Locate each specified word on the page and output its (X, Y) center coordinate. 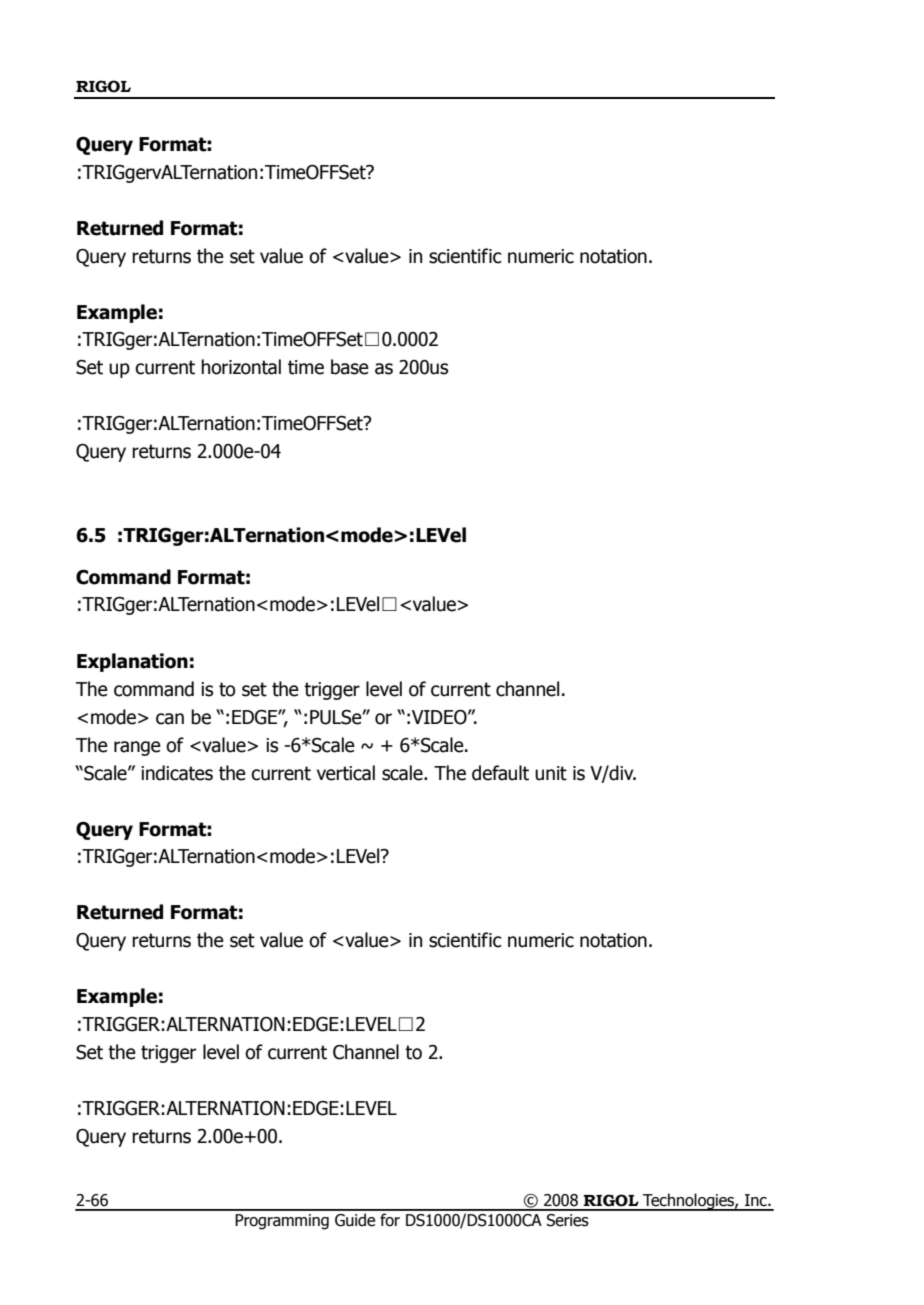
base (350, 367)
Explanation (132, 662)
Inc (757, 1200)
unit (551, 773)
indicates (177, 773)
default (500, 773)
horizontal (241, 367)
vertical (346, 773)
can (170, 719)
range (137, 748)
